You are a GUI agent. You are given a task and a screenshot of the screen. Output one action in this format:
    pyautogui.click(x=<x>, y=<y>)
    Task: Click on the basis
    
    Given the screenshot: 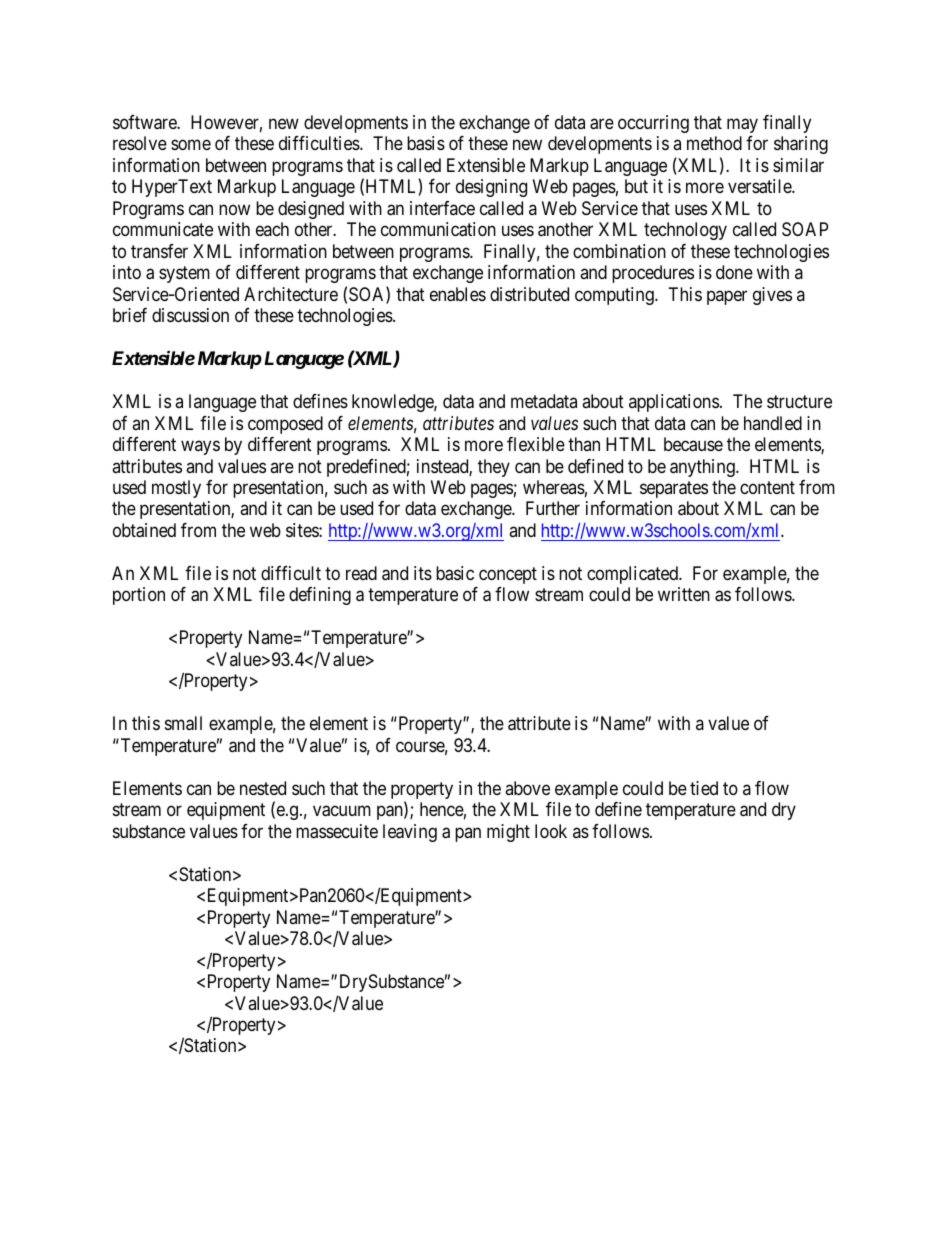 What is the action you would take?
    pyautogui.click(x=426, y=143)
